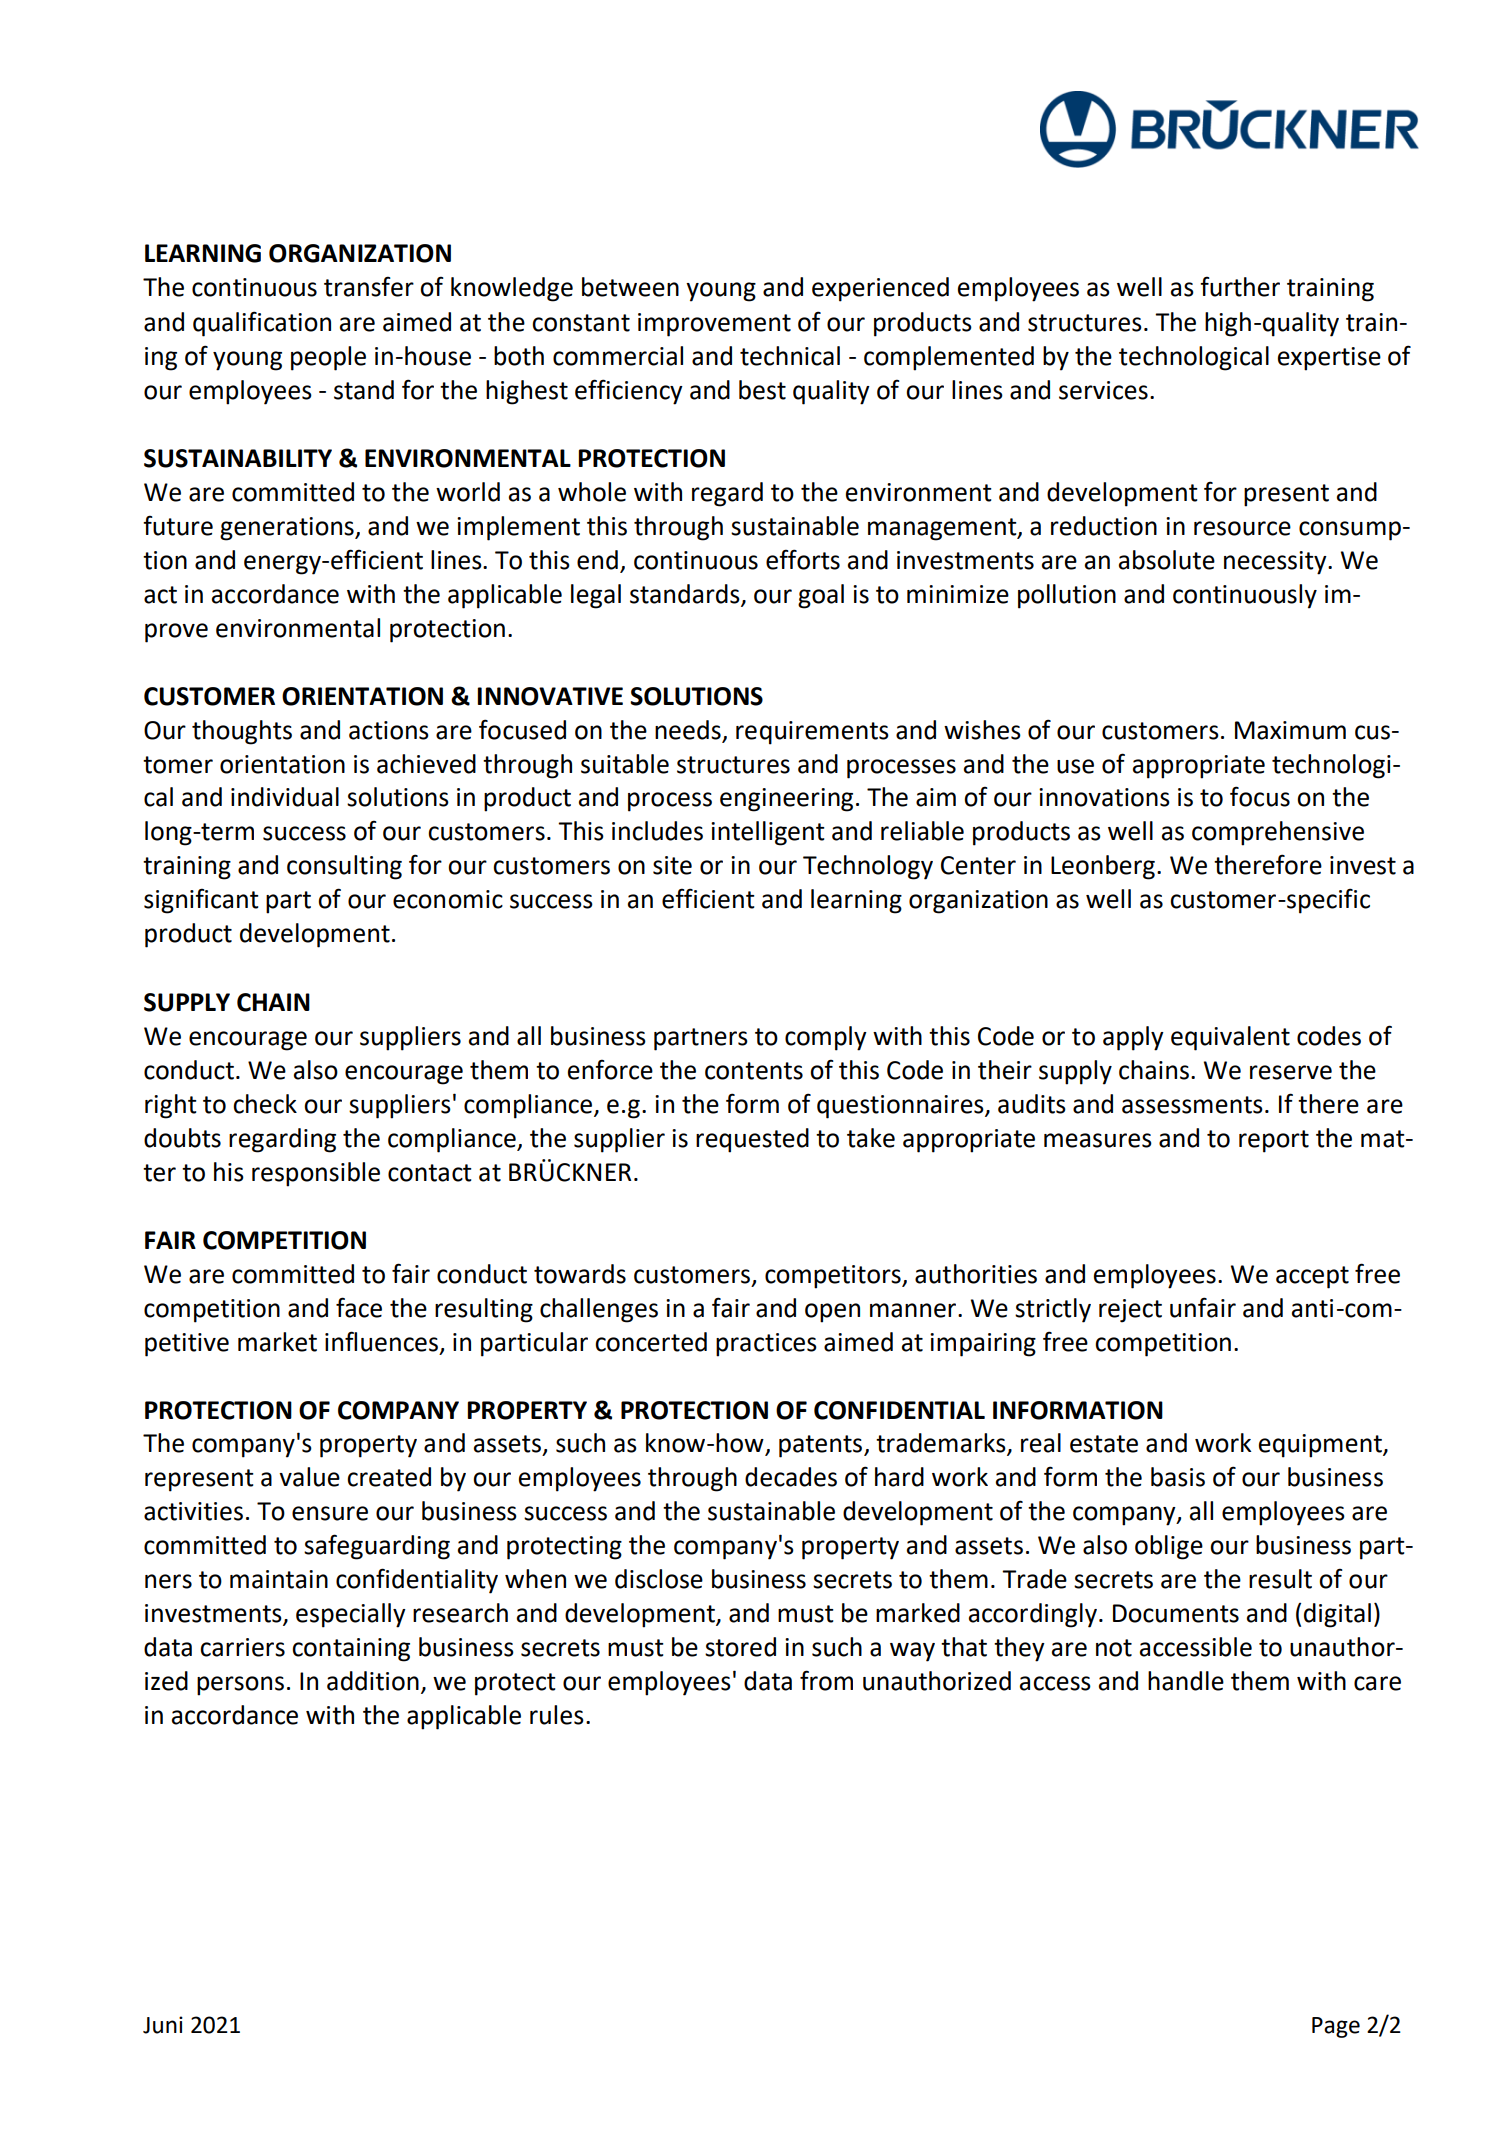  Describe the element at coordinates (659, 1579) in the document. I see `disclose` at that location.
